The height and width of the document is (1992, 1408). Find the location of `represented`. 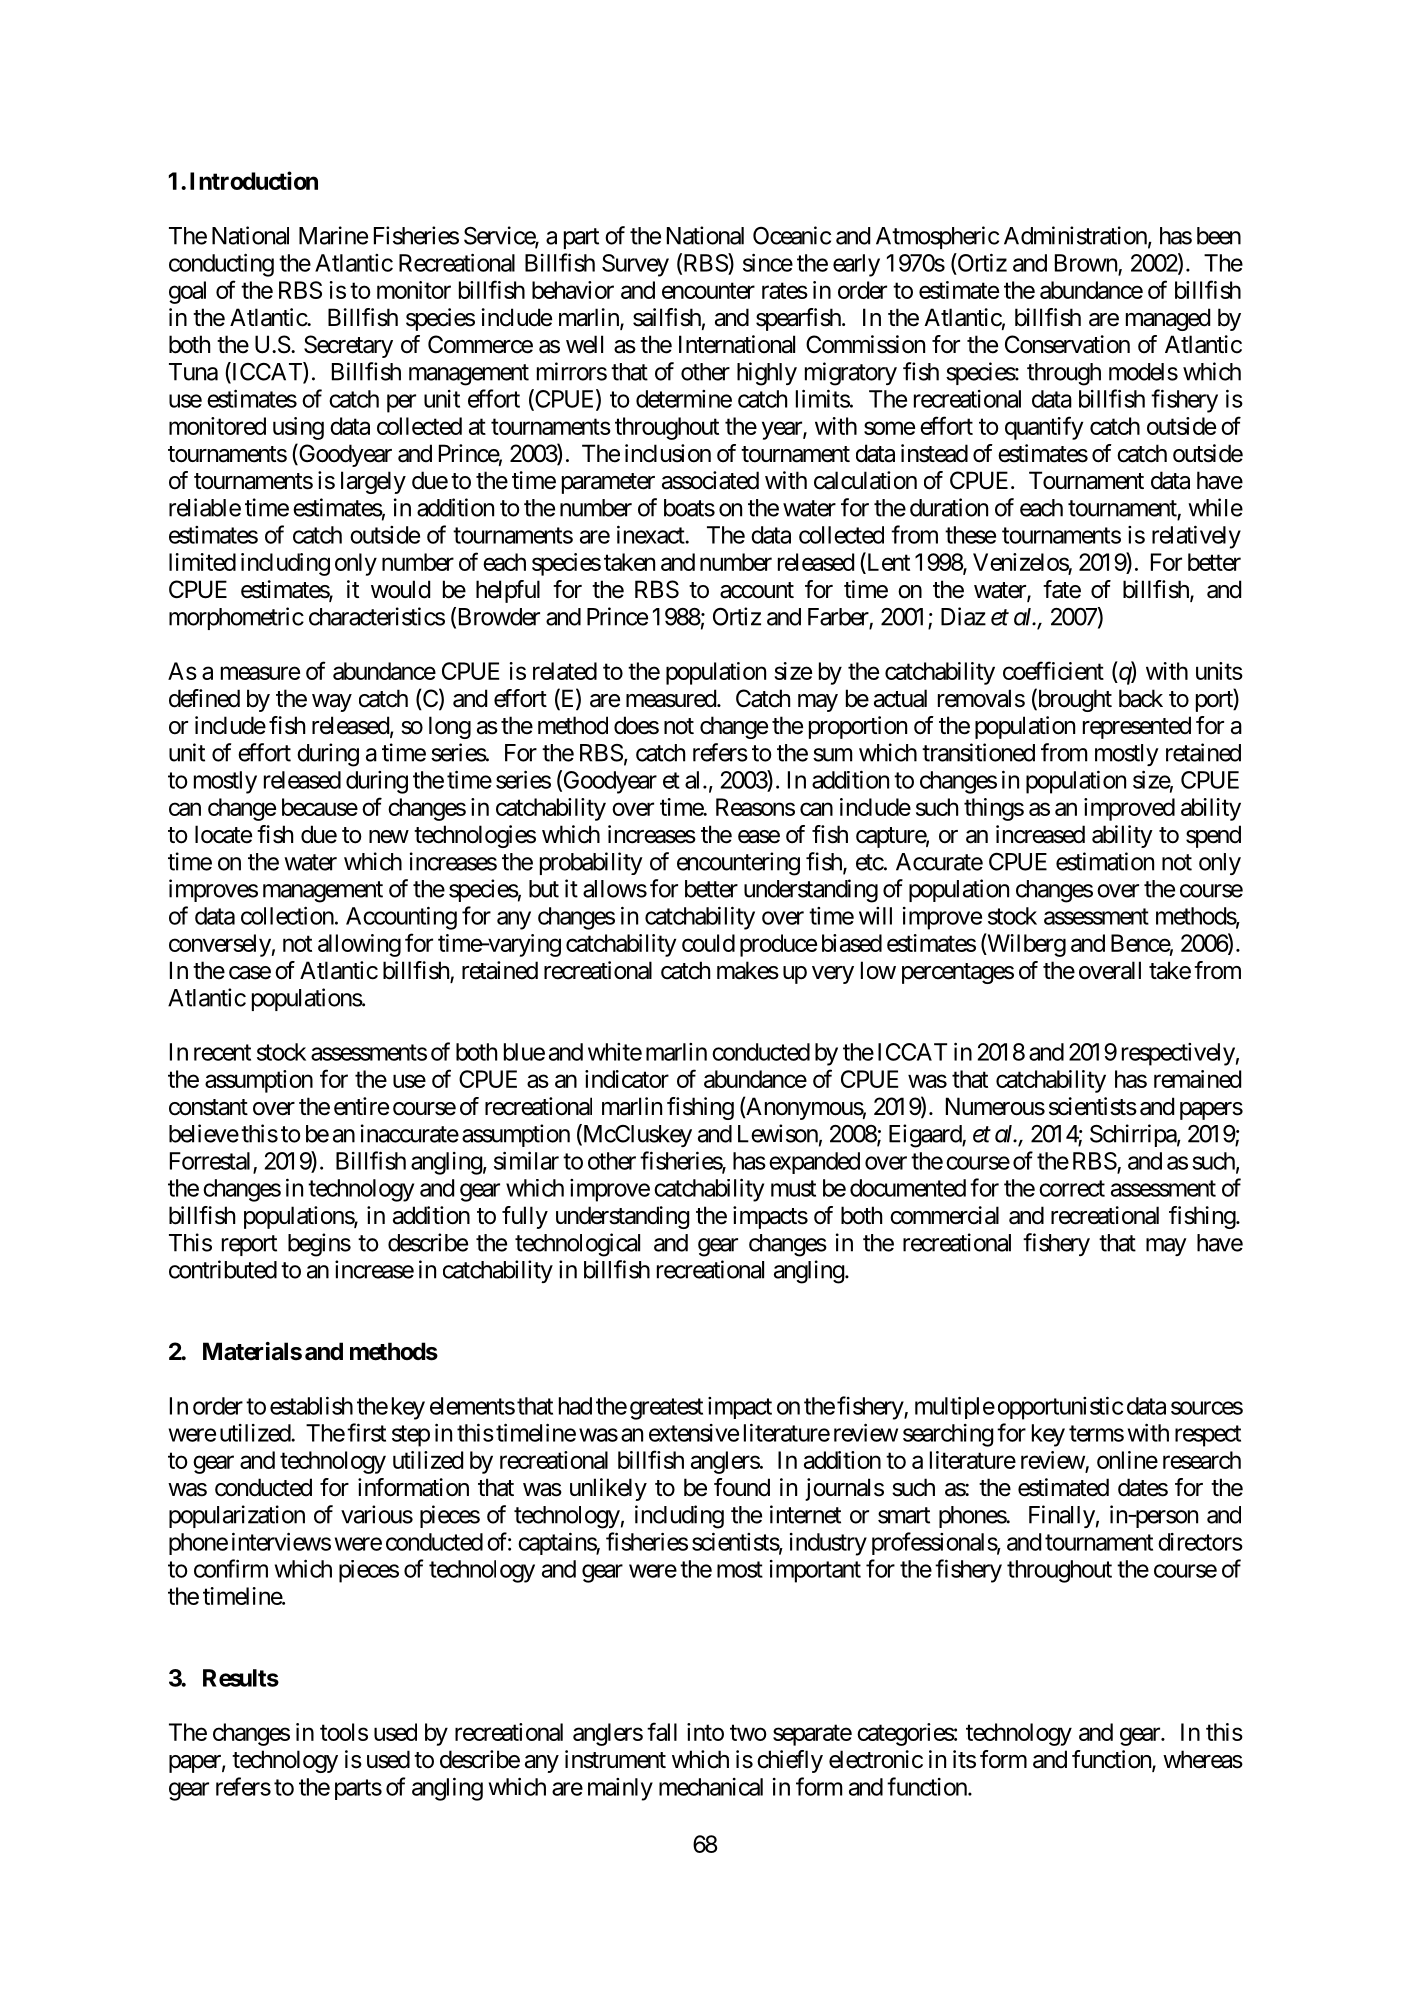

represented is located at coordinates (1137, 727).
